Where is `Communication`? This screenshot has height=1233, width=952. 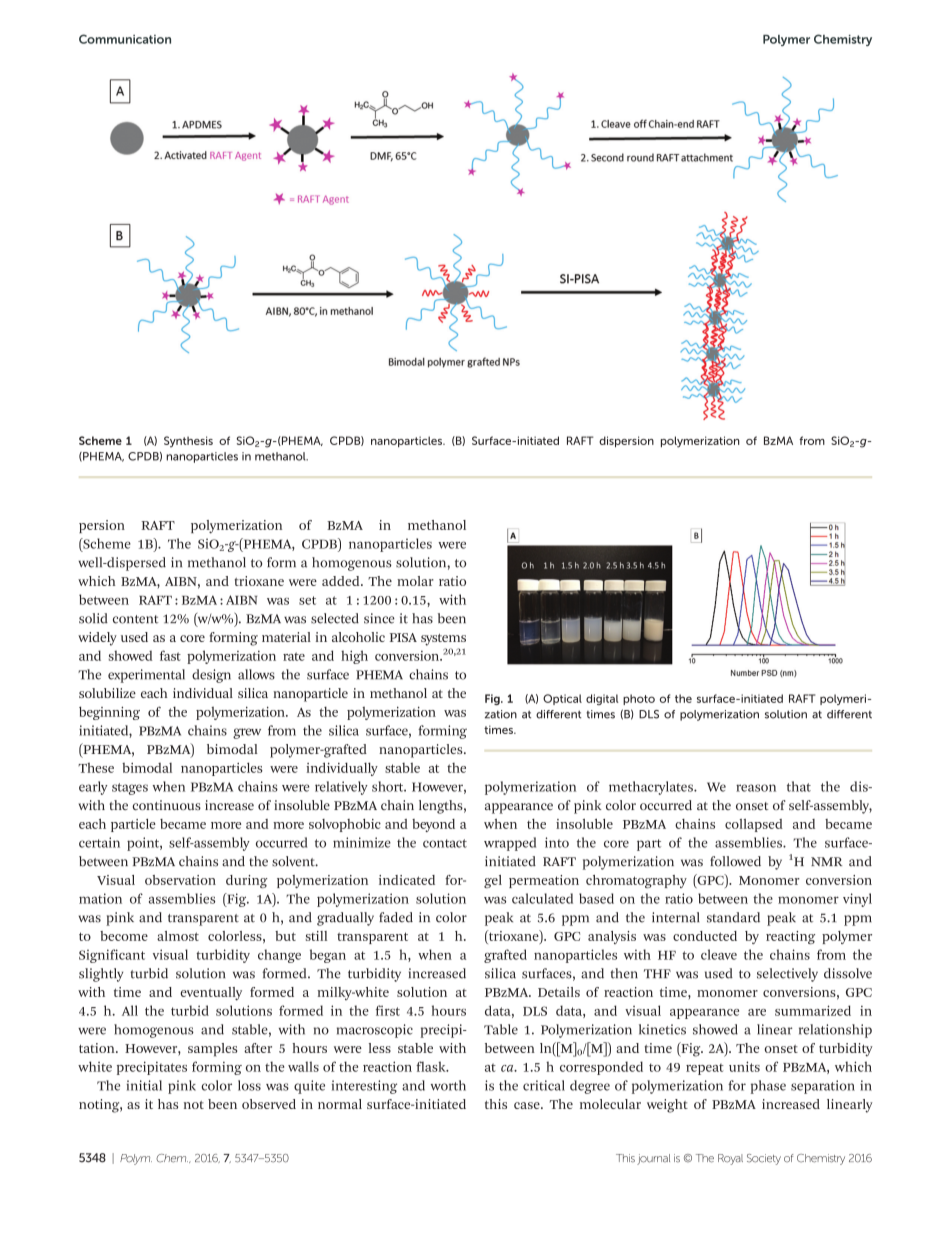
Communication is located at coordinates (125, 39).
